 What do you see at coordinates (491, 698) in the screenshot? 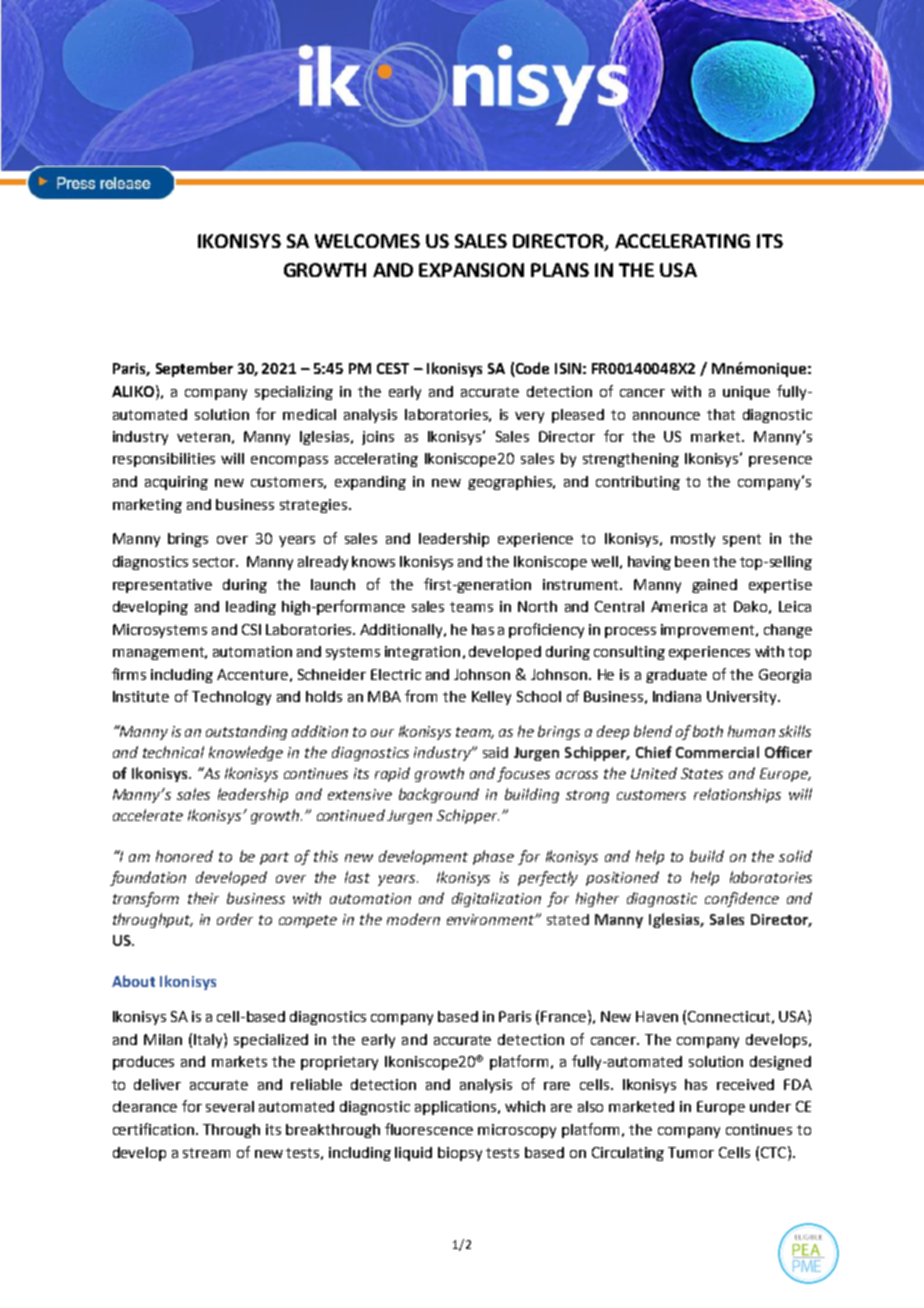
I see `Kelley` at bounding box center [491, 698].
